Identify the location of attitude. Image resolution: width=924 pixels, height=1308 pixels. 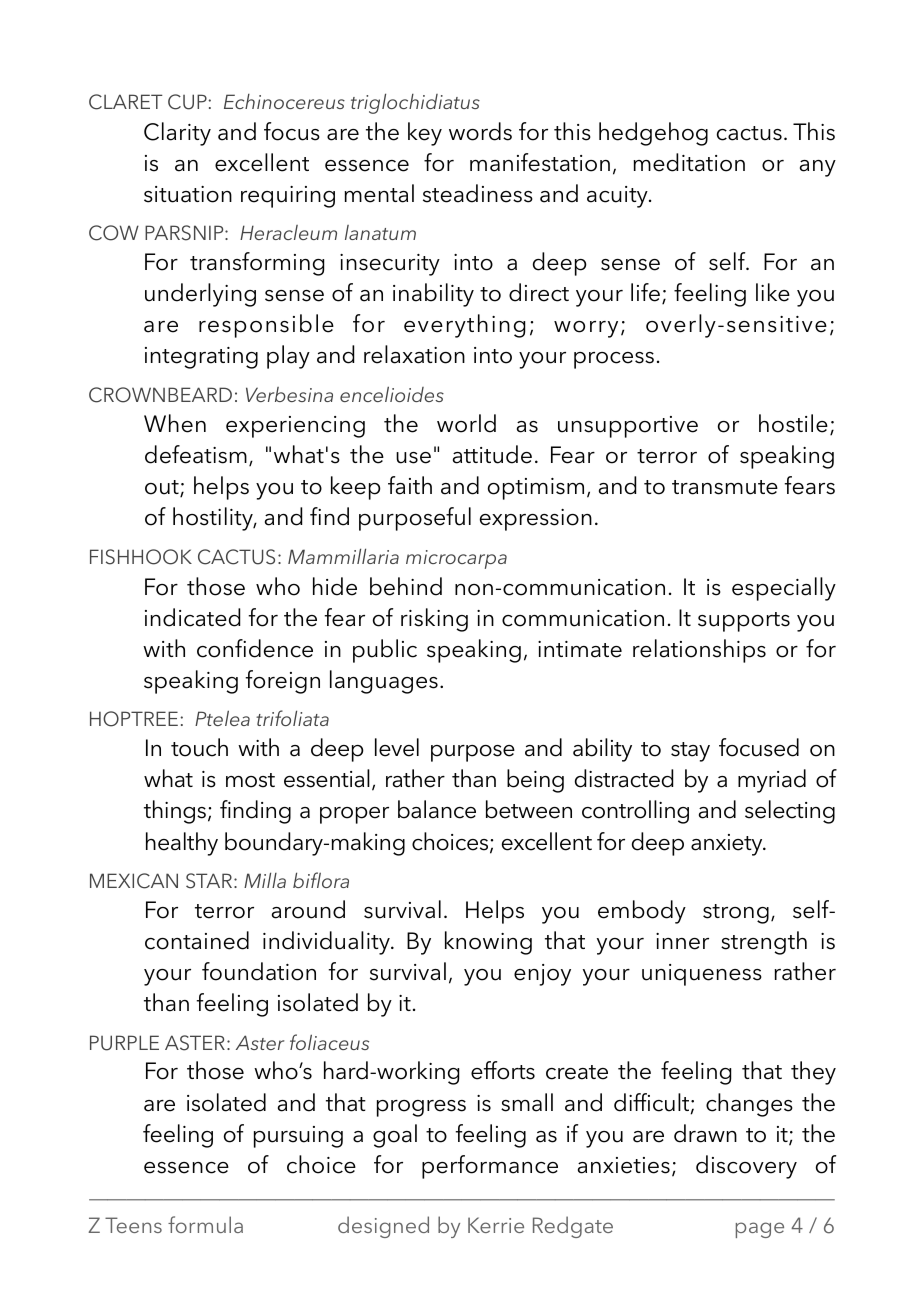
(492, 454).
